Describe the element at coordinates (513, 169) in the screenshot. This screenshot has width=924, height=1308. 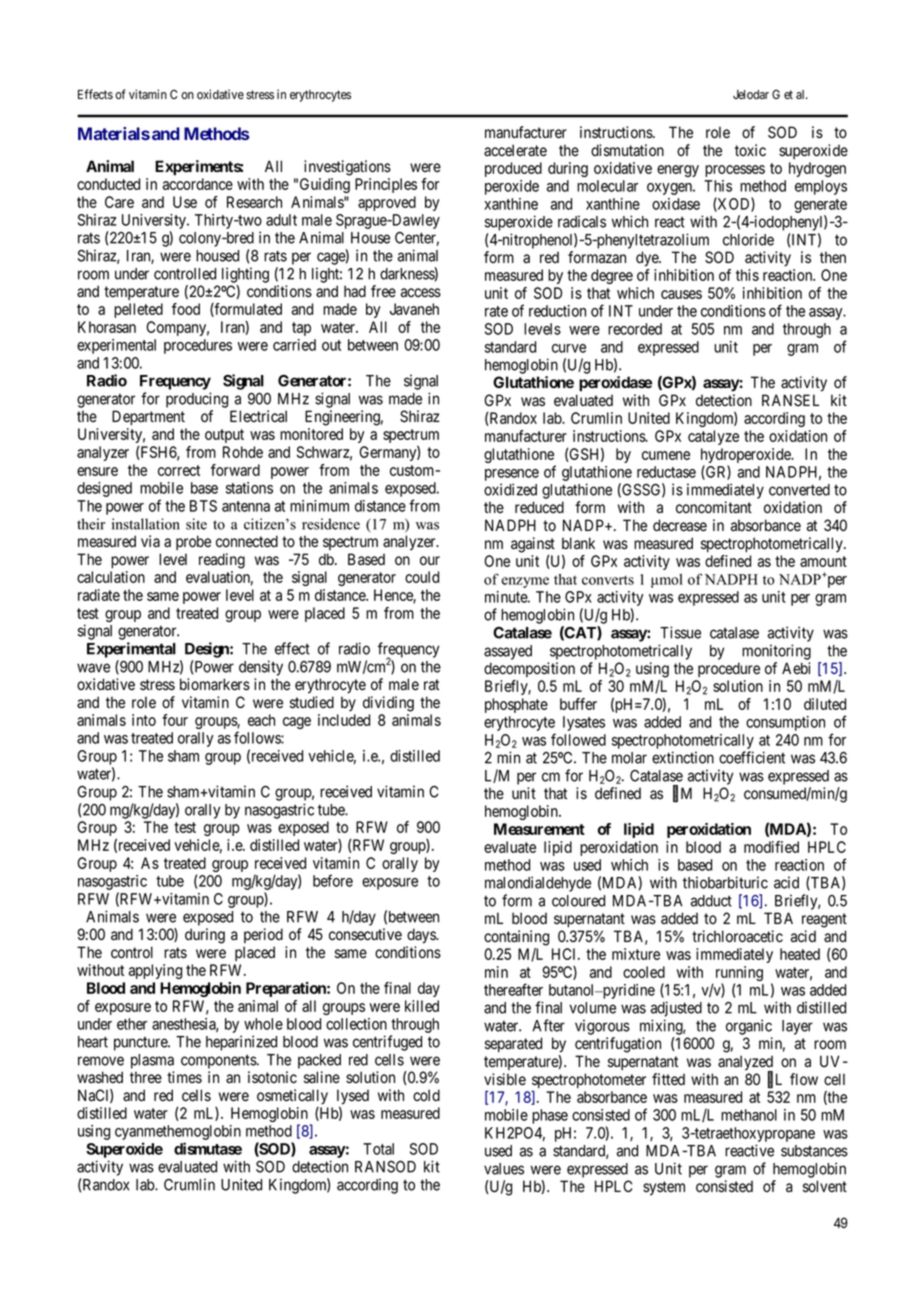
I see `produced` at that location.
